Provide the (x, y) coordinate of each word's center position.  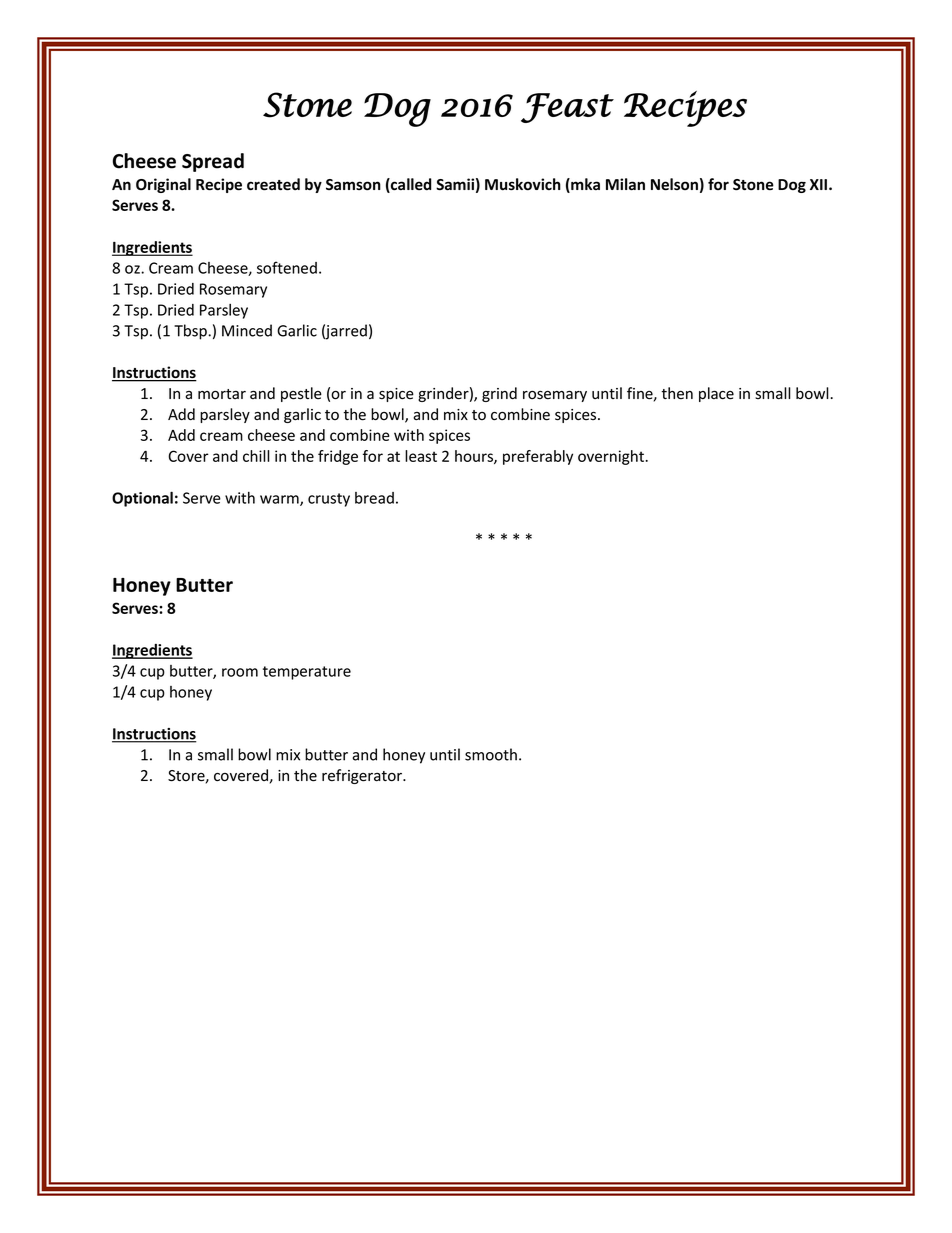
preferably (538, 457)
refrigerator (363, 776)
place (716, 394)
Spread (213, 162)
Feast (567, 108)
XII (820, 184)
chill (256, 456)
